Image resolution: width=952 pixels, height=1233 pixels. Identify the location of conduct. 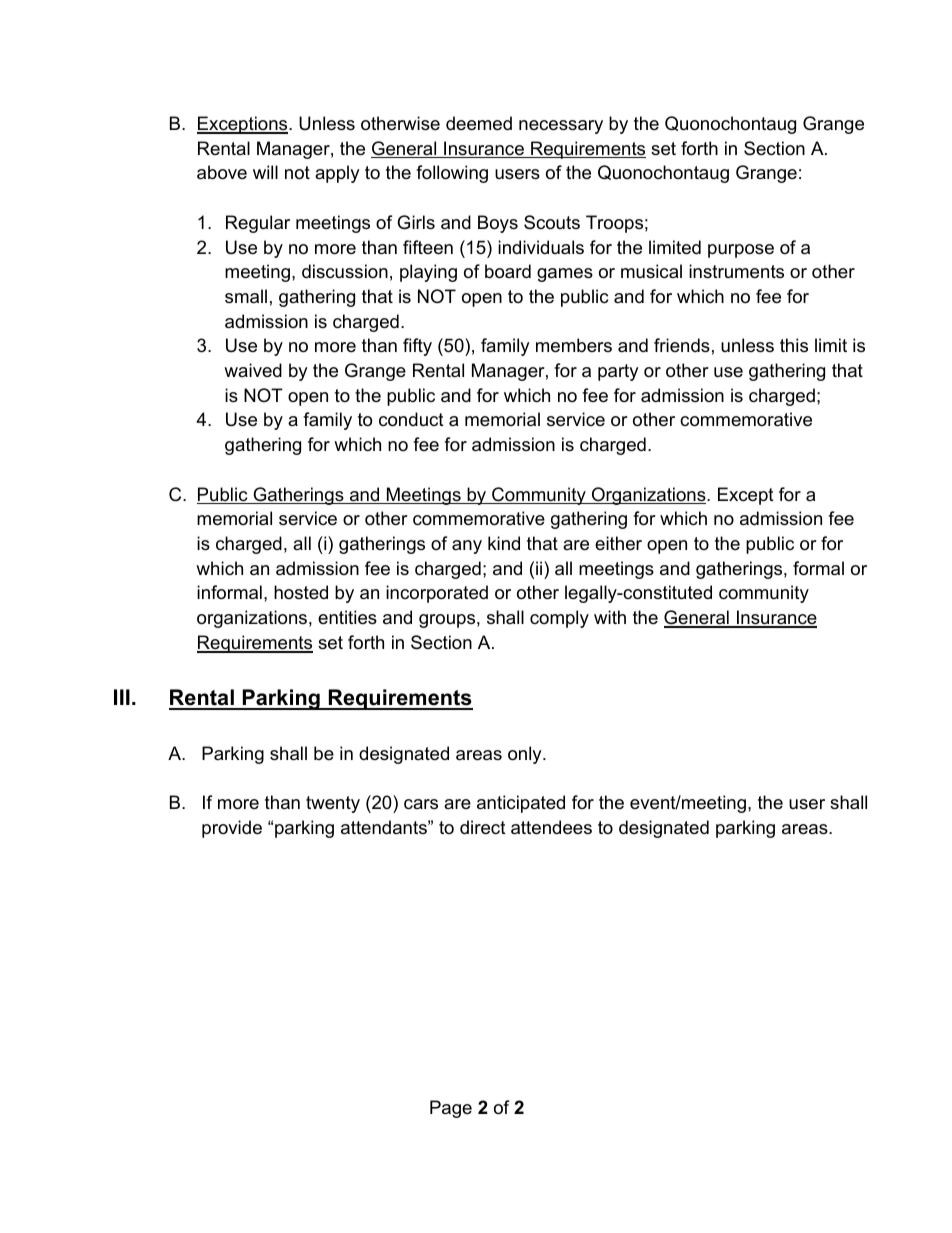
(411, 419).
